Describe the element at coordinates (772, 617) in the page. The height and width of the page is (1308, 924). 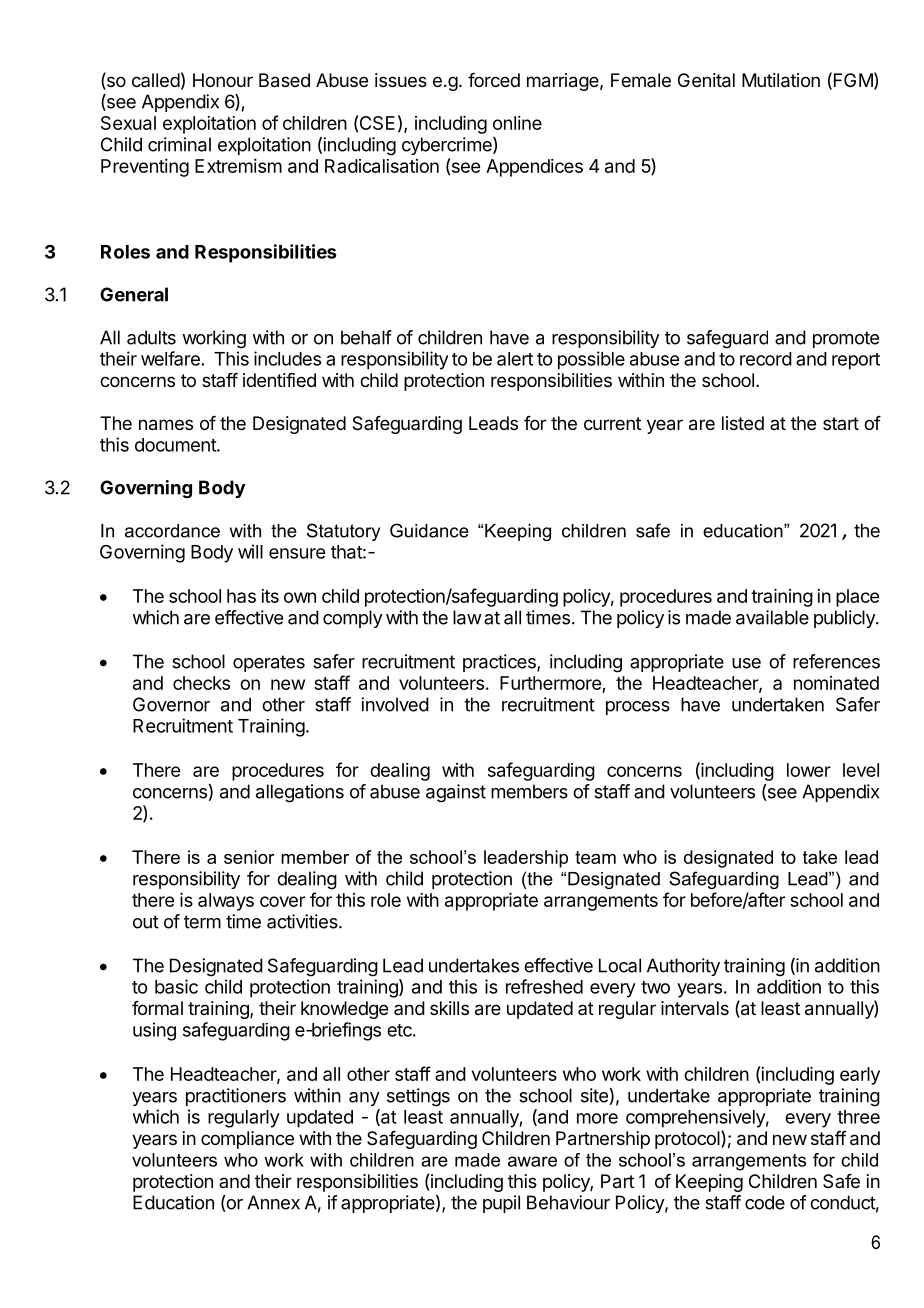
I see `available` at that location.
